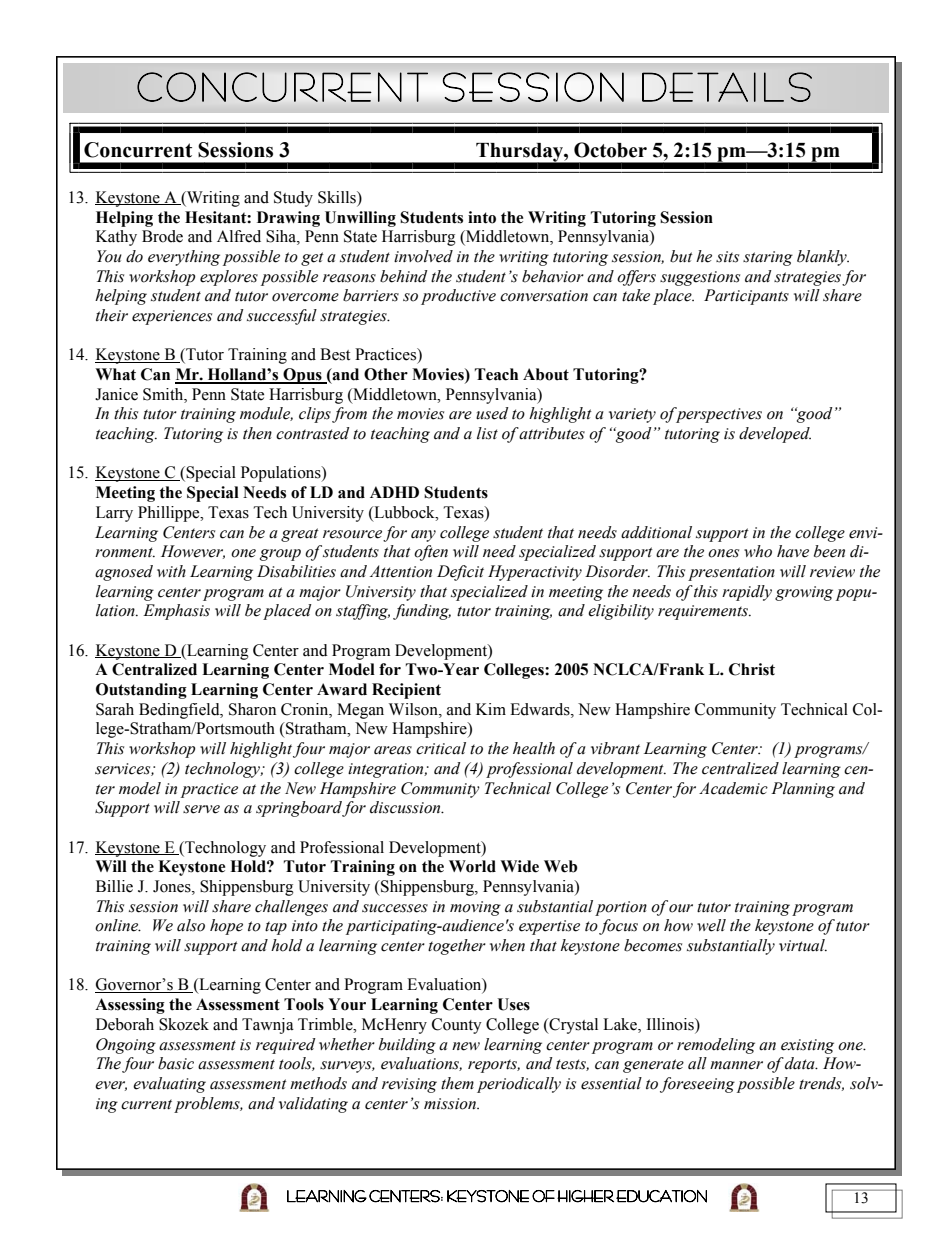 Image resolution: width=952 pixels, height=1233 pixels. I want to click on Study, so click(293, 199).
